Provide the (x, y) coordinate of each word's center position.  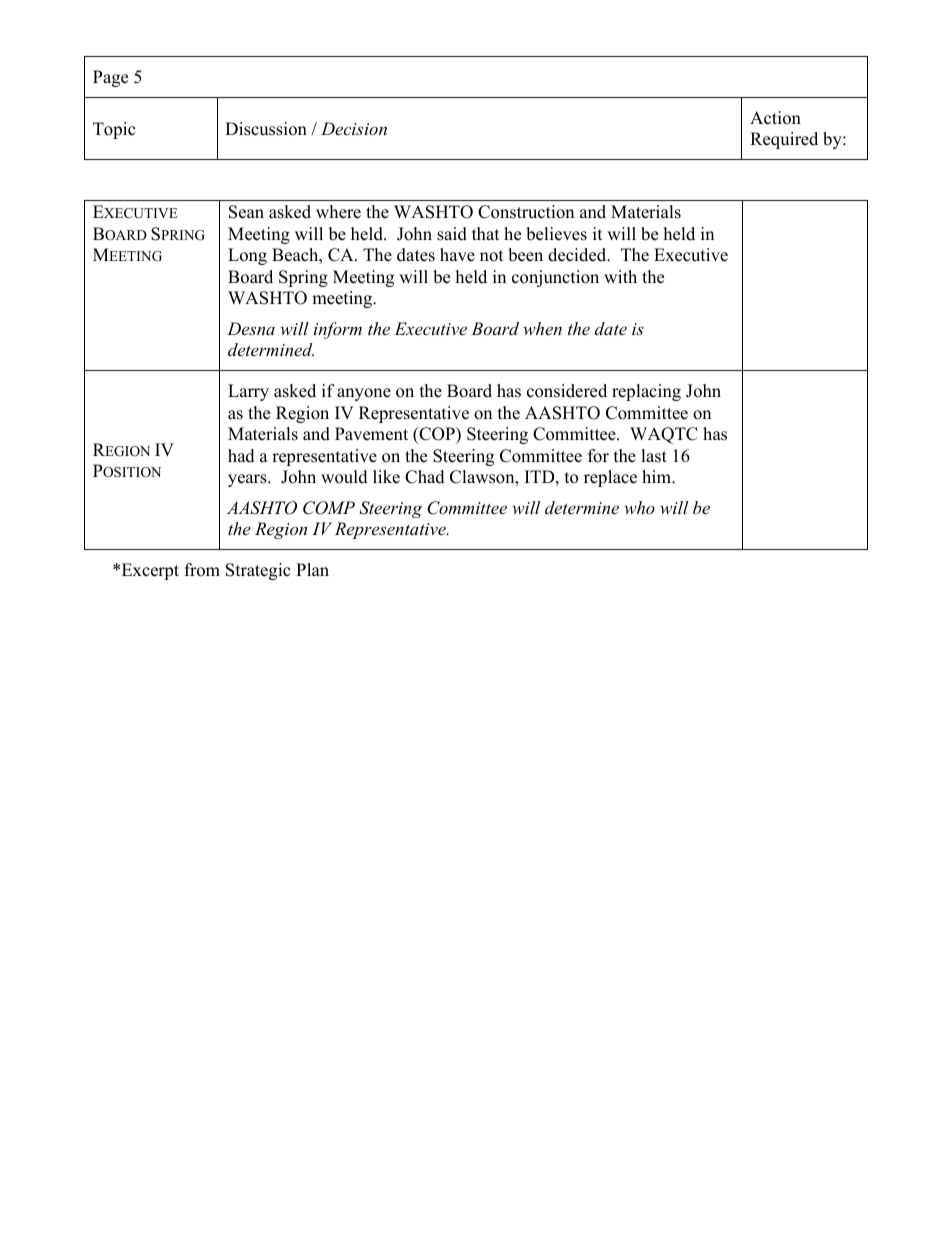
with (620, 276)
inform (338, 330)
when (542, 328)
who (639, 507)
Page (110, 78)
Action (775, 118)
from (202, 570)
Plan (312, 569)
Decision (354, 128)
